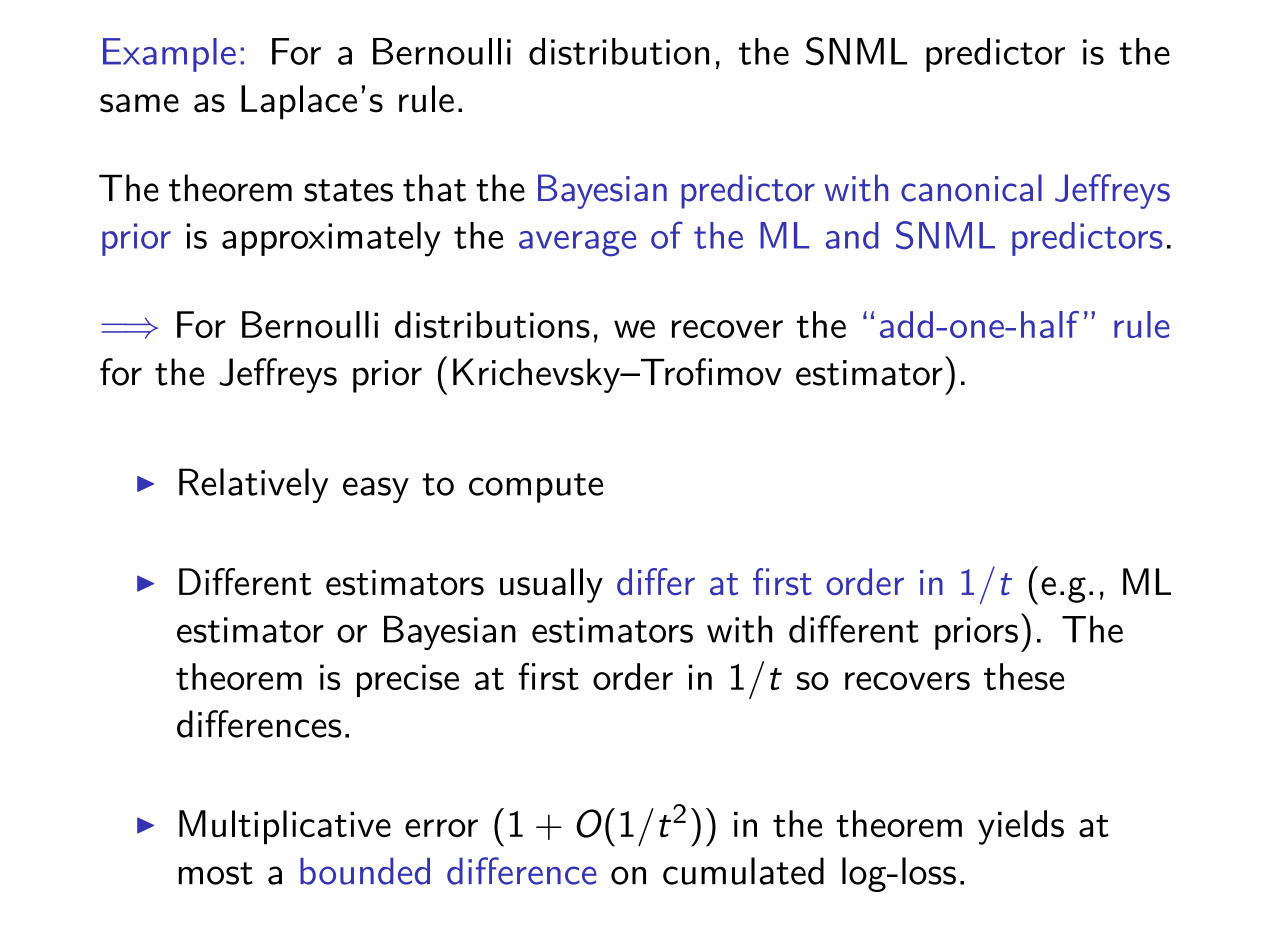  I want to click on yields, so click(1021, 827).
